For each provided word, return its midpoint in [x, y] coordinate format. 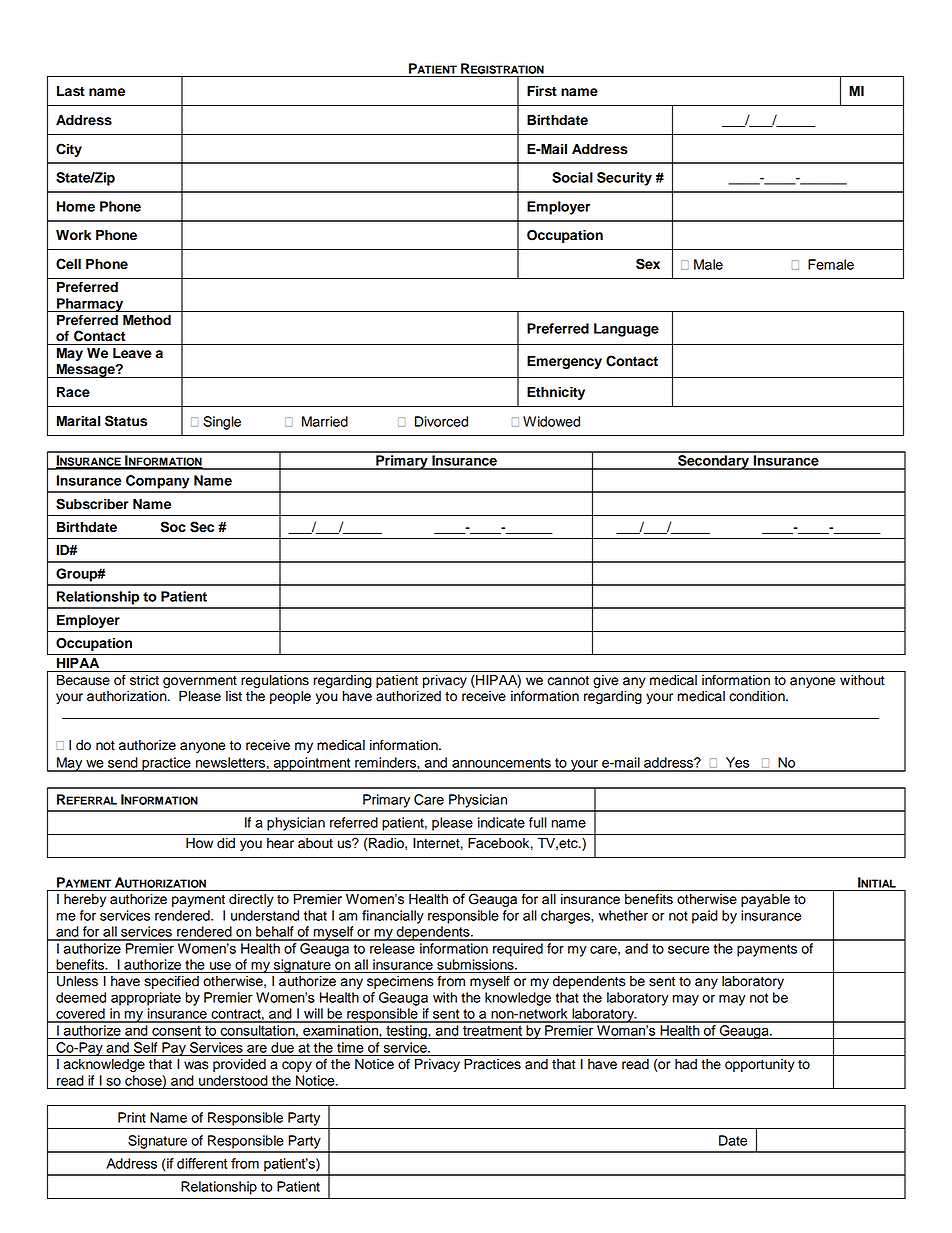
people [290, 697]
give [605, 681]
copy [297, 1066]
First [542, 91]
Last [71, 91]
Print [132, 1117]
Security [624, 179]
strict [144, 680]
